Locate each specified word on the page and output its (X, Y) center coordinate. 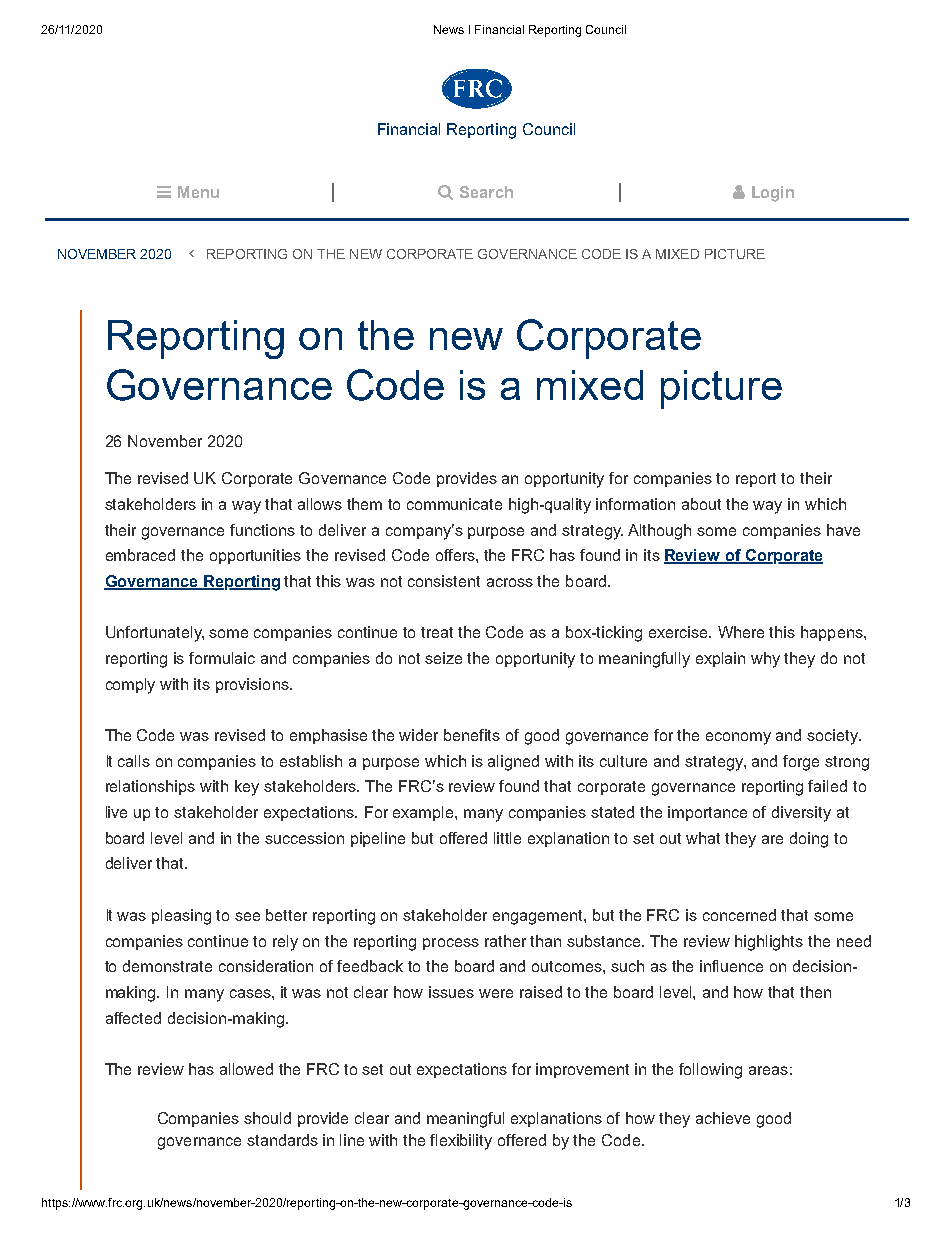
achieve (723, 1118)
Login (773, 194)
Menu (198, 192)
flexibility (461, 1142)
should (267, 1118)
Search (486, 192)
